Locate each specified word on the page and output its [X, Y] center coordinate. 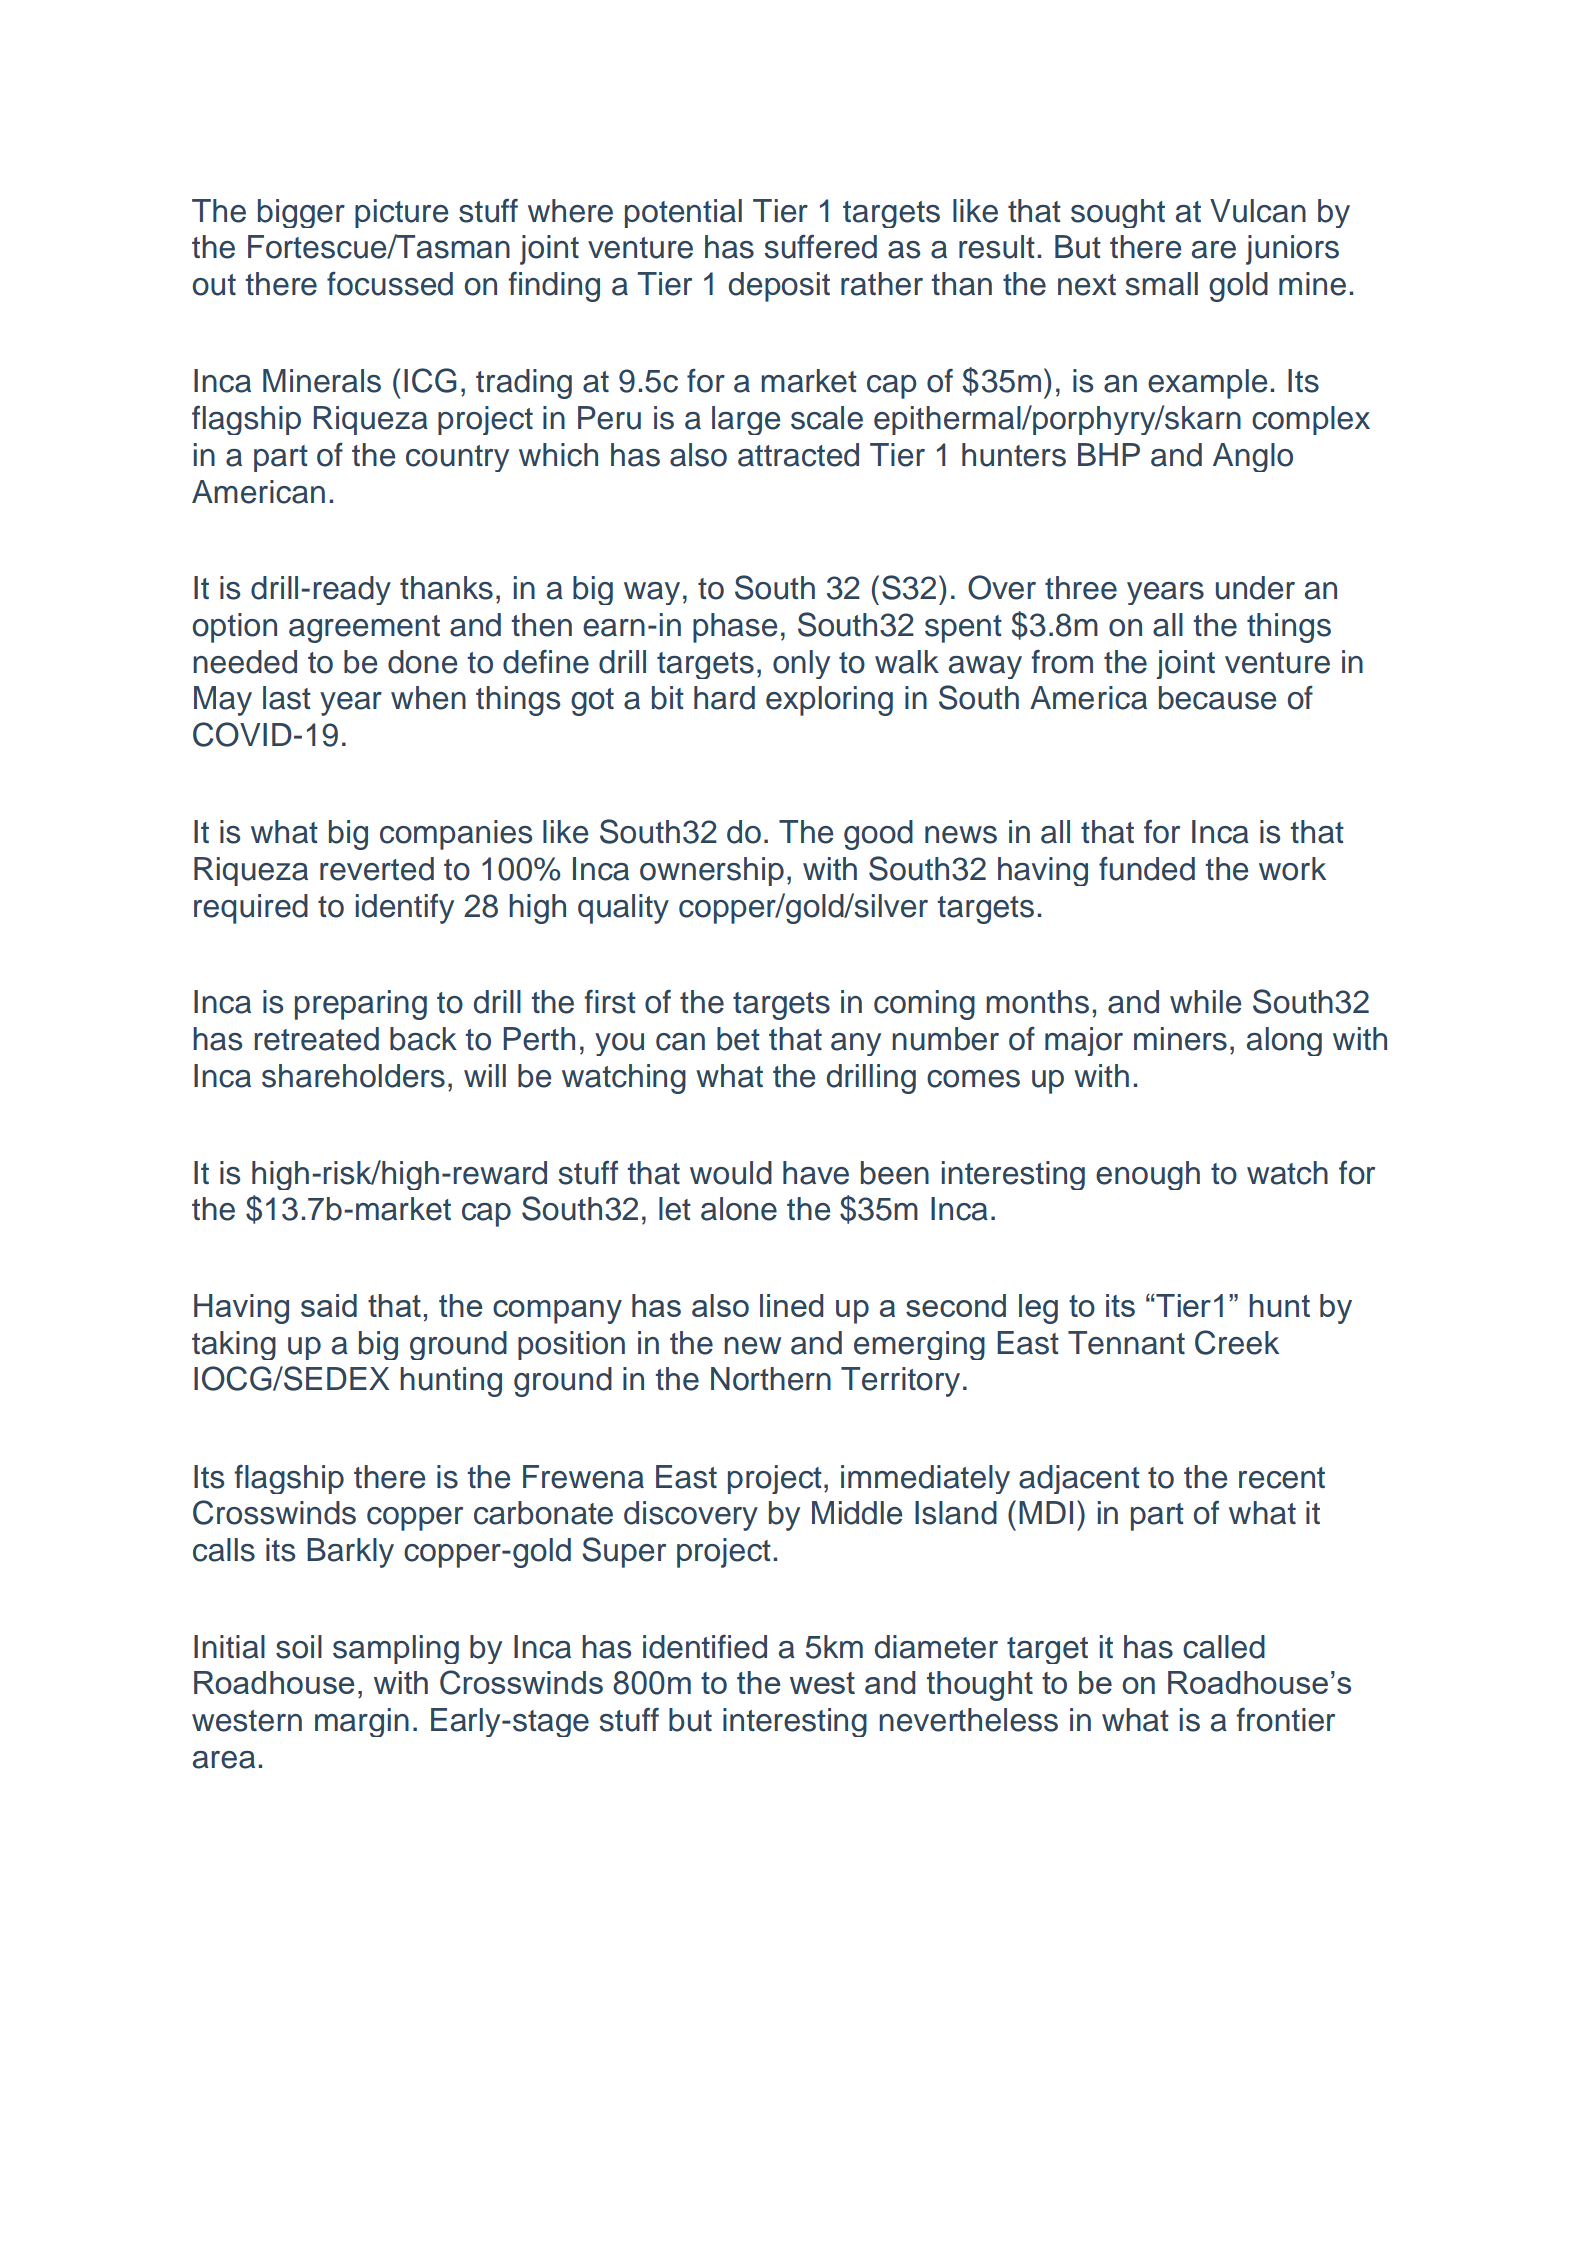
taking [234, 1345]
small [1161, 284]
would [731, 1173]
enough [1148, 1175]
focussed [390, 283]
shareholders [353, 1076]
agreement [364, 629]
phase [735, 628]
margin [362, 1722]
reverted [377, 869]
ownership [712, 871]
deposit [779, 287]
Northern [771, 1379]
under [1255, 588]
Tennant [1126, 1343]
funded [1147, 868]
